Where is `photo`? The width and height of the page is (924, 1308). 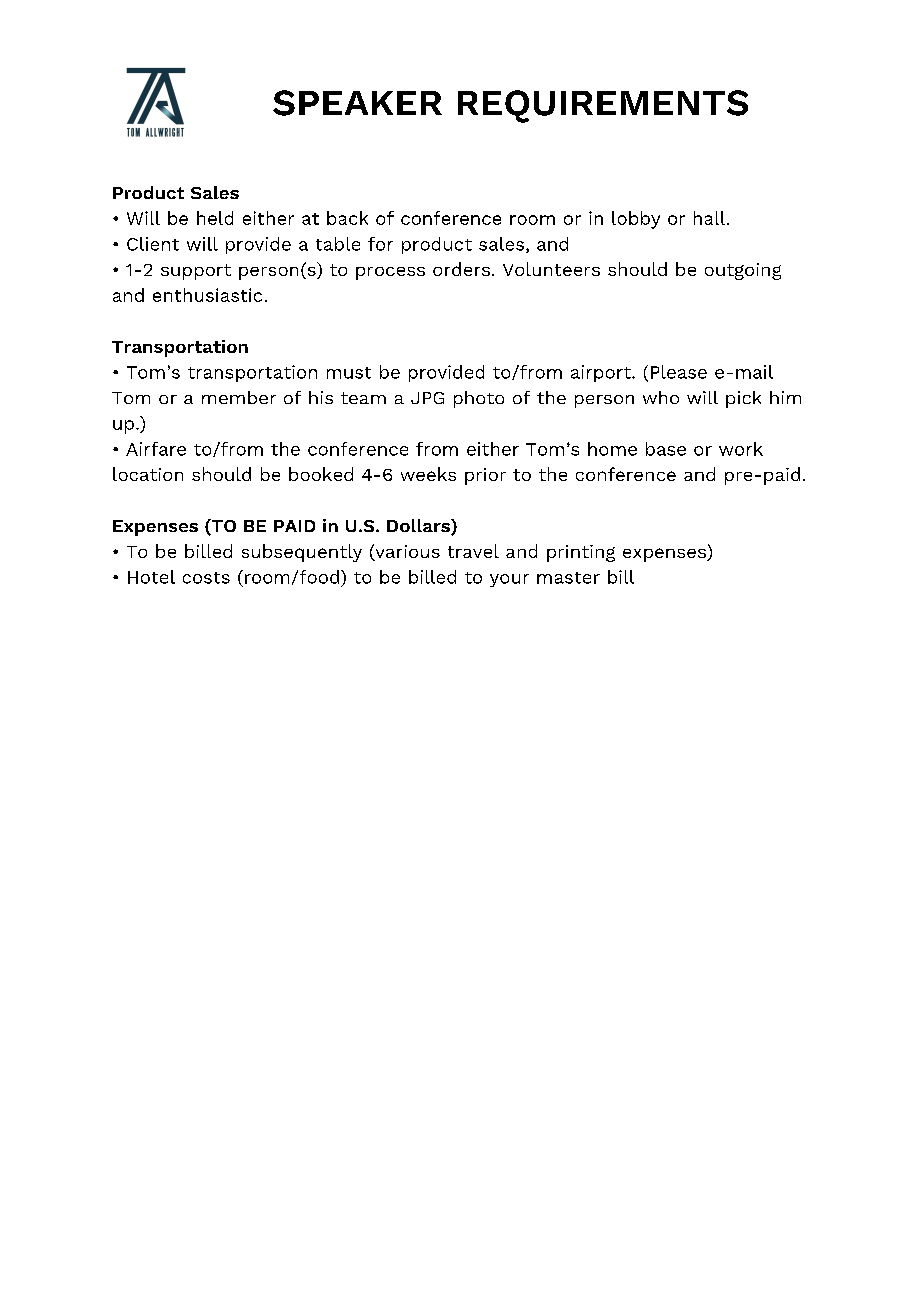 photo is located at coordinates (479, 399).
